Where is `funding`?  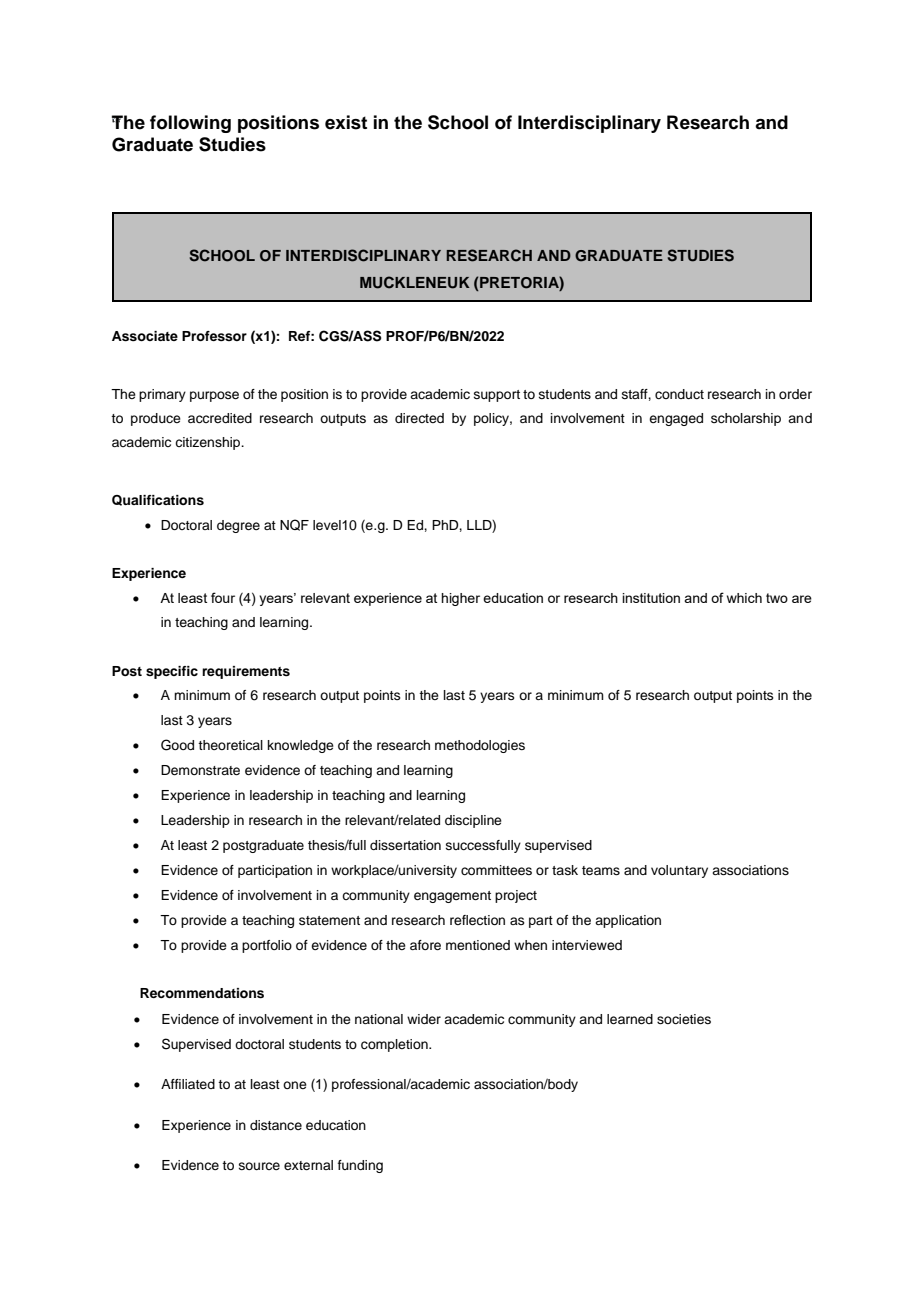 funding is located at coordinates (360, 1166).
